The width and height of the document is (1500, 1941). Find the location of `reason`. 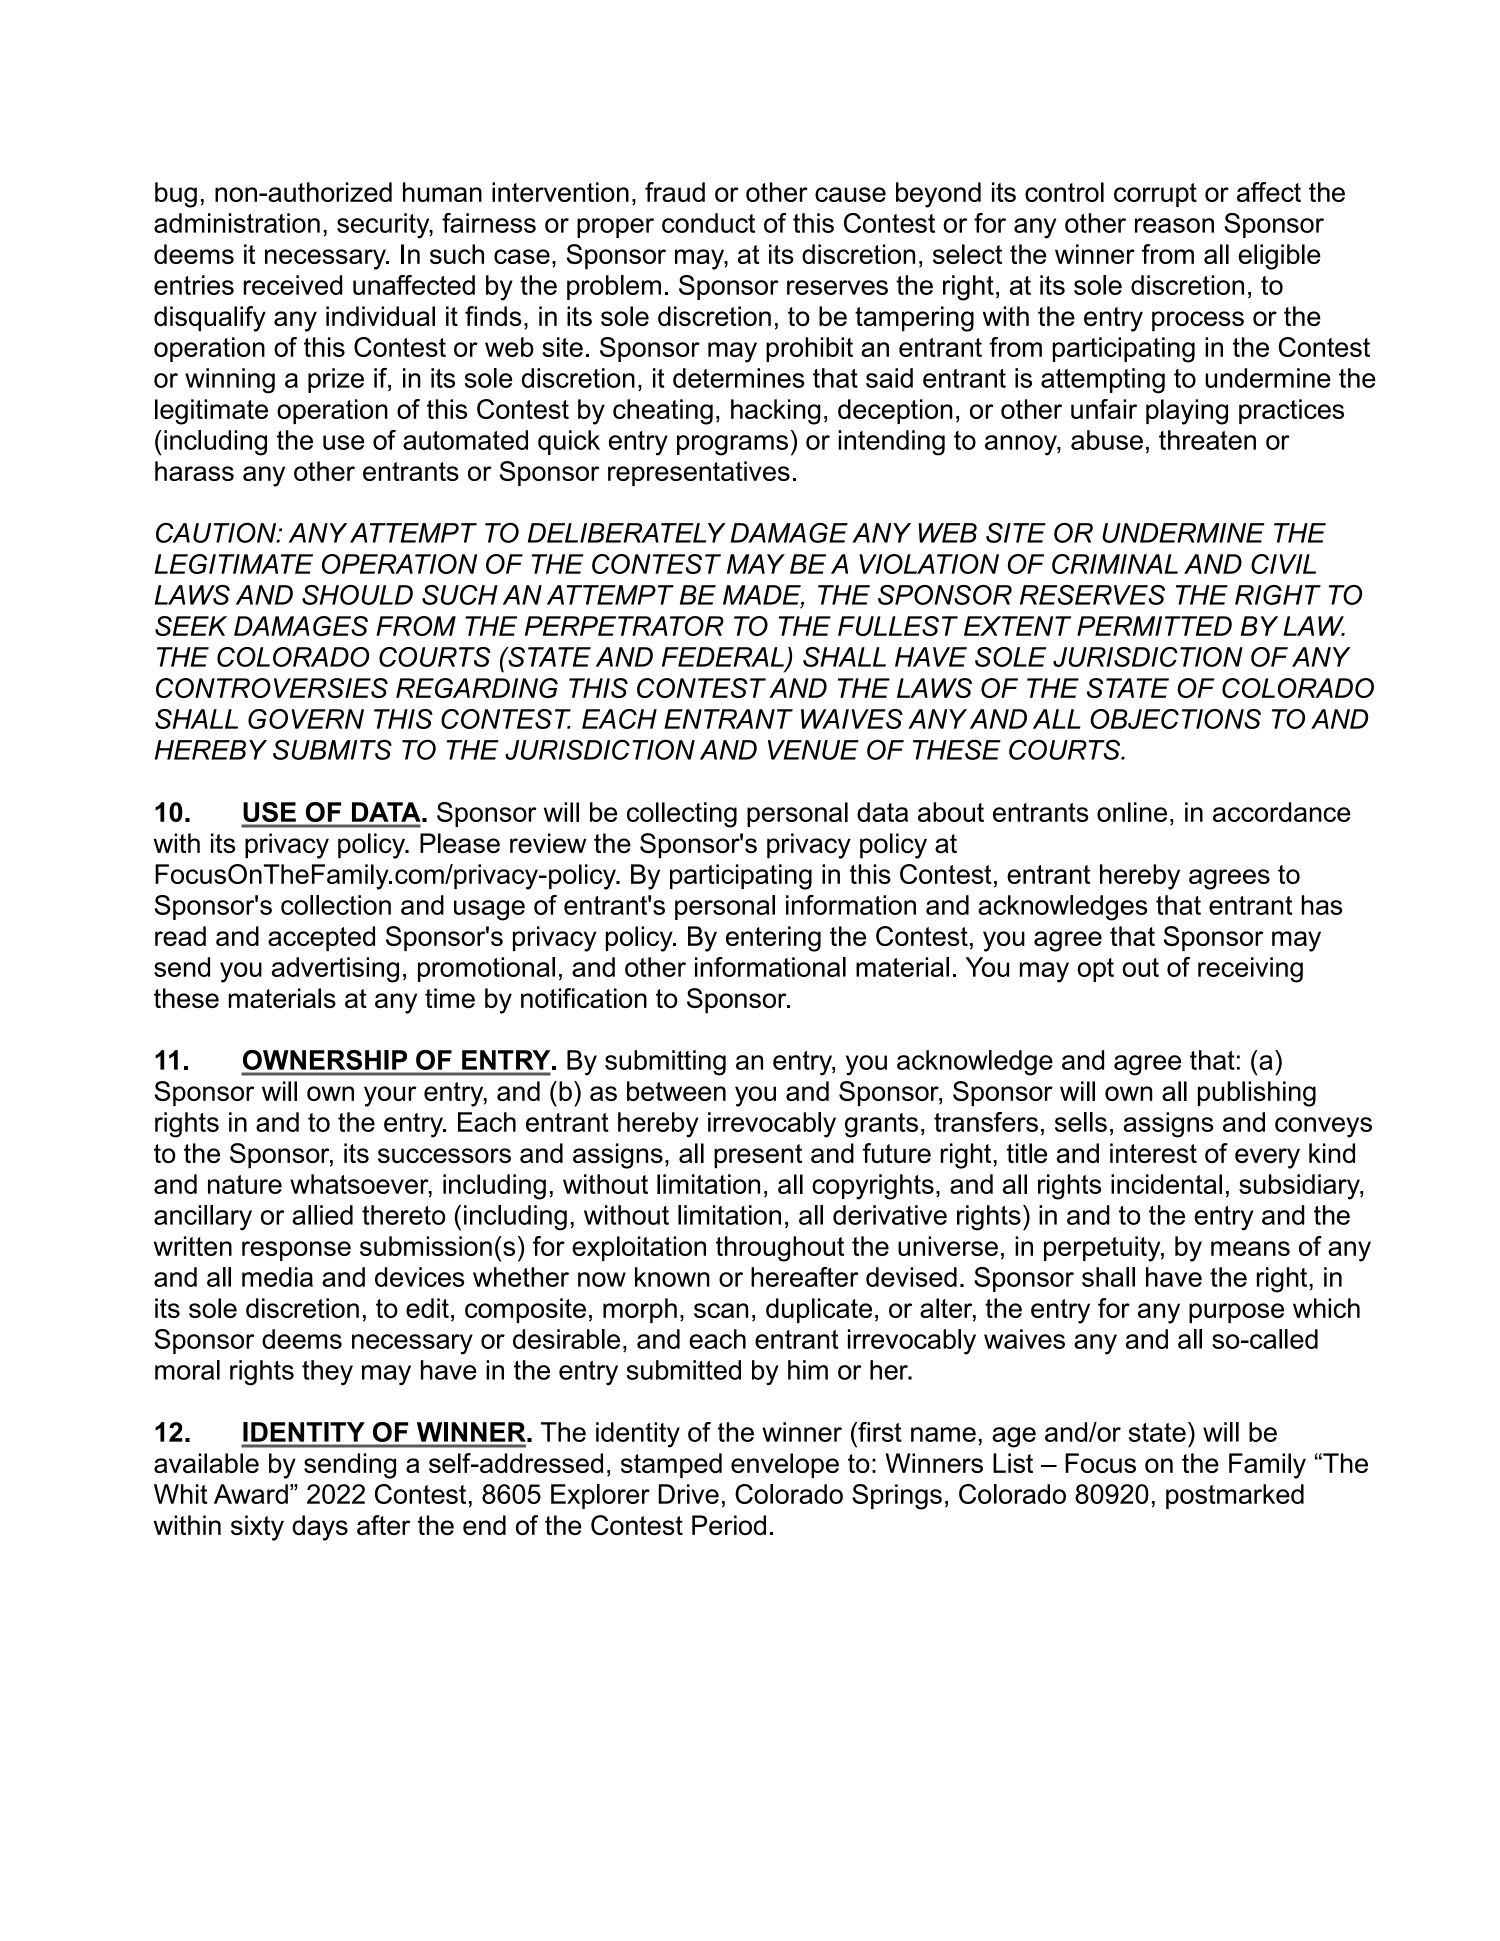

reason is located at coordinates (1174, 225).
